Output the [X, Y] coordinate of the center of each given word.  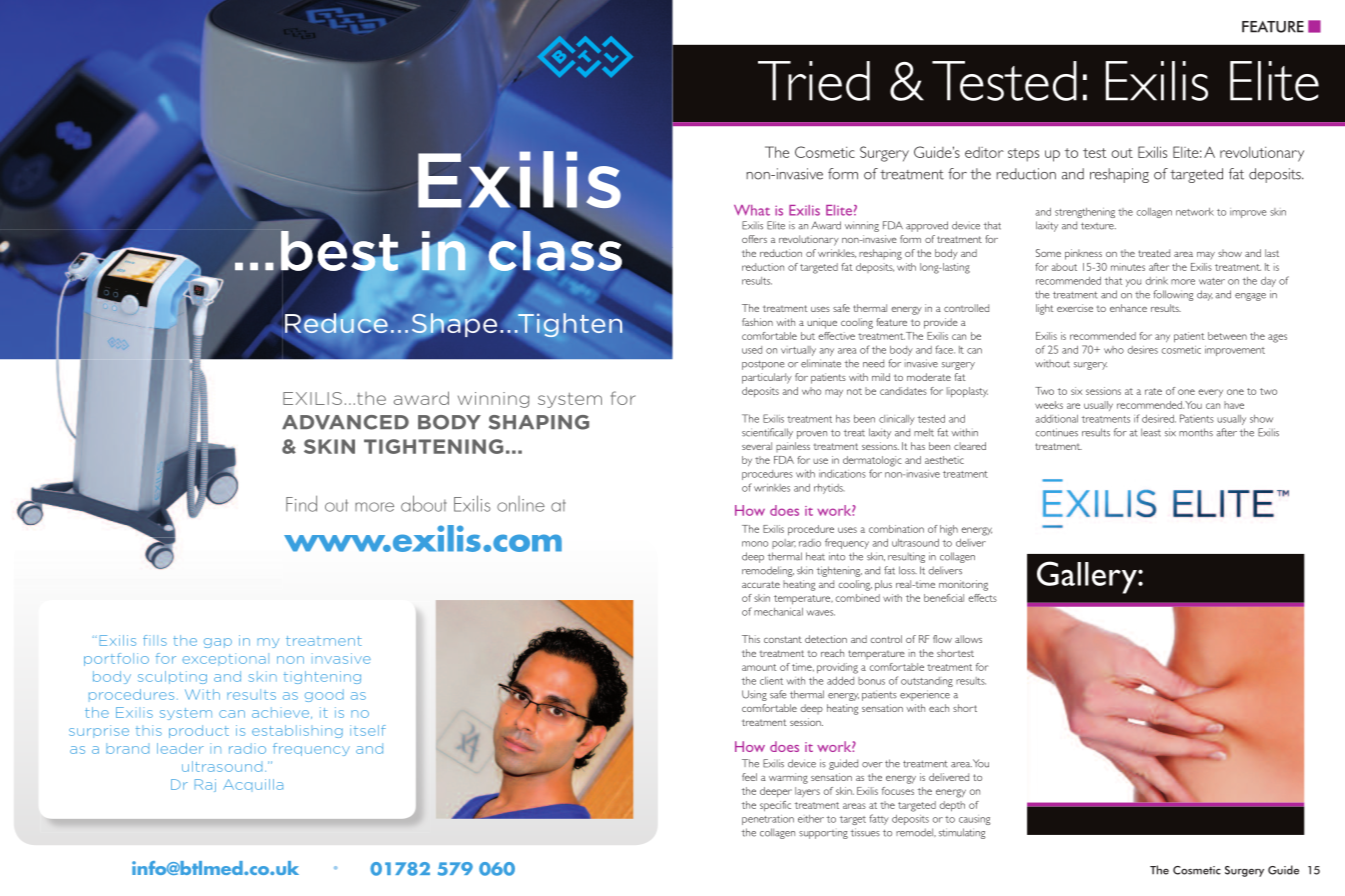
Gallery [1088, 577]
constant [783, 639]
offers [754, 239]
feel [749, 777]
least [1151, 432]
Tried [814, 81]
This [751, 639]
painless [793, 447]
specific [775, 806]
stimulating [962, 833]
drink [1157, 281]
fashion [757, 322]
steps [1023, 155]
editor [984, 152]
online [521, 504]
